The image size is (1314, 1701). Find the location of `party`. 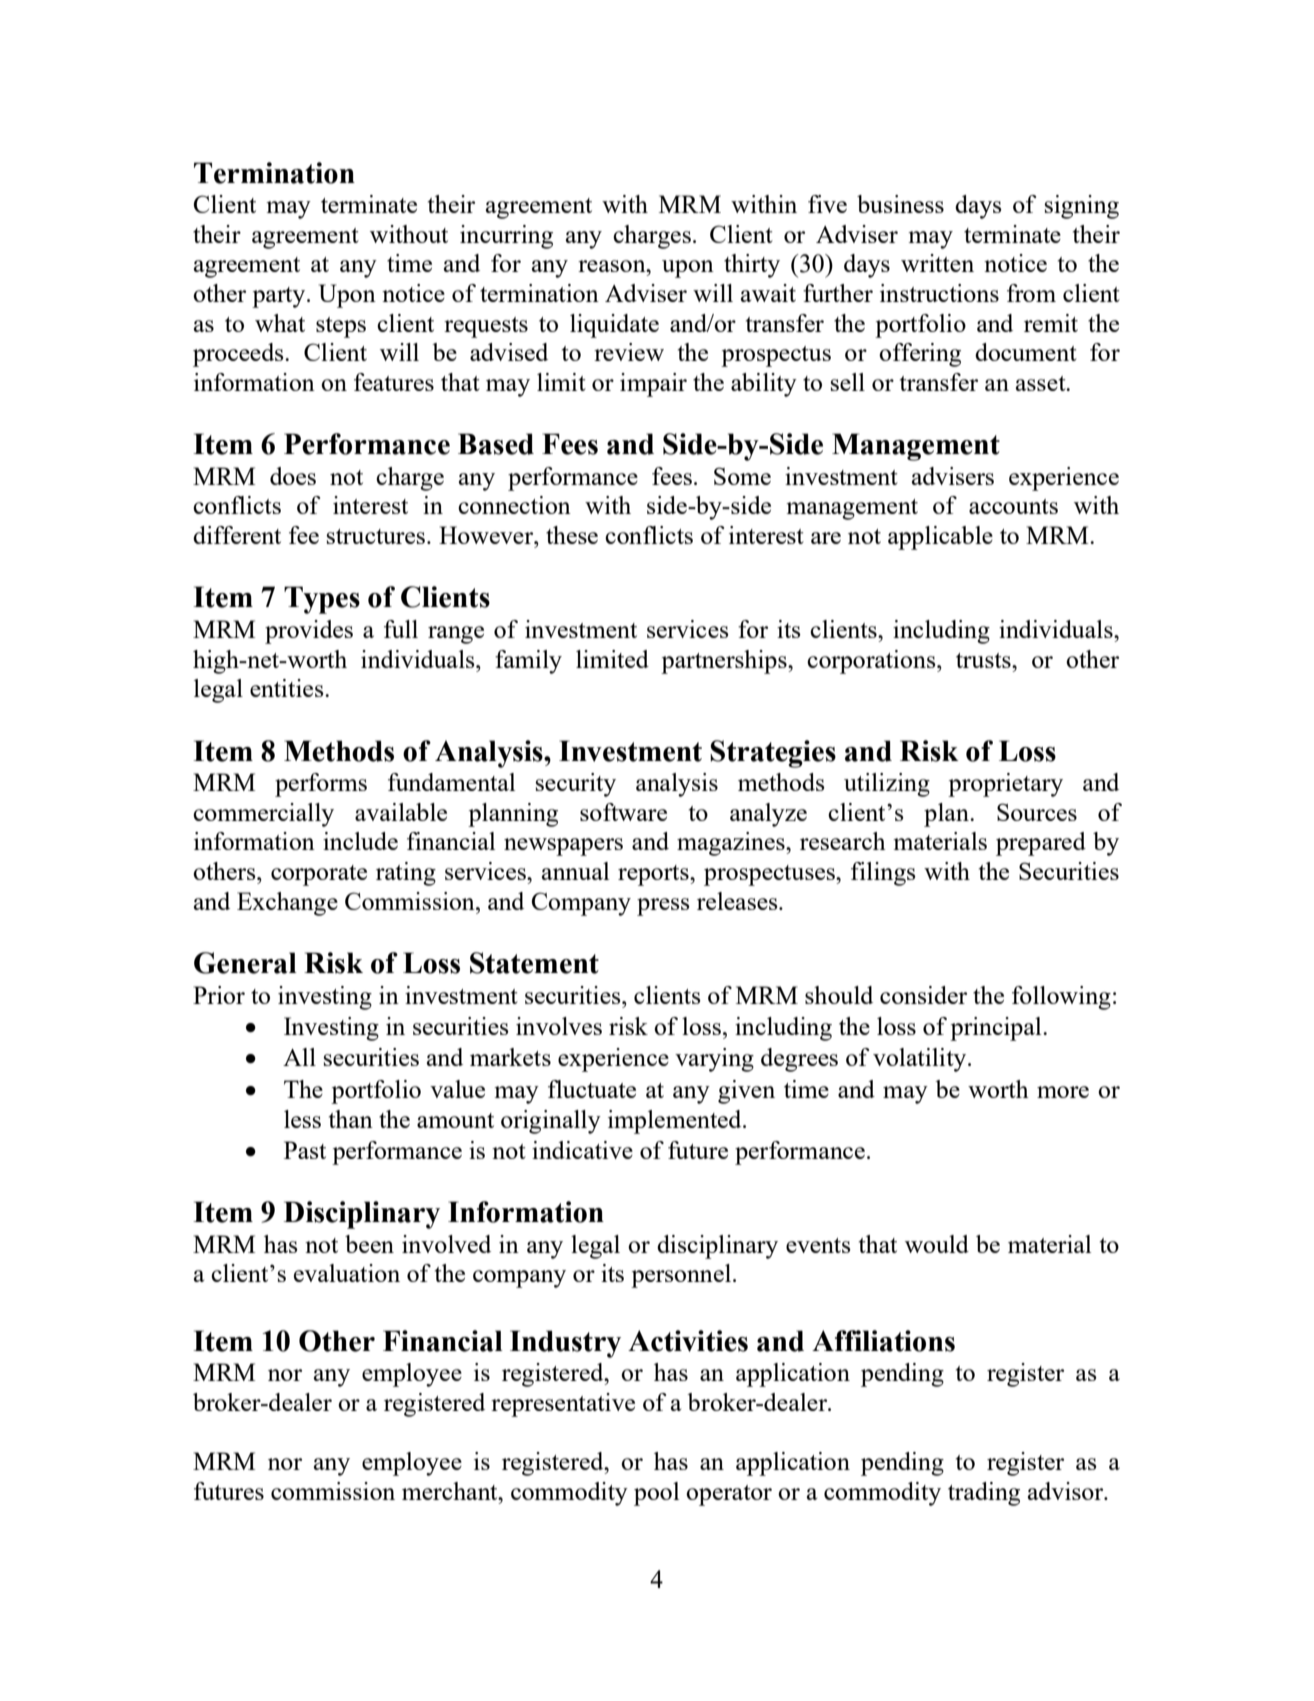

party is located at coordinates (280, 297).
